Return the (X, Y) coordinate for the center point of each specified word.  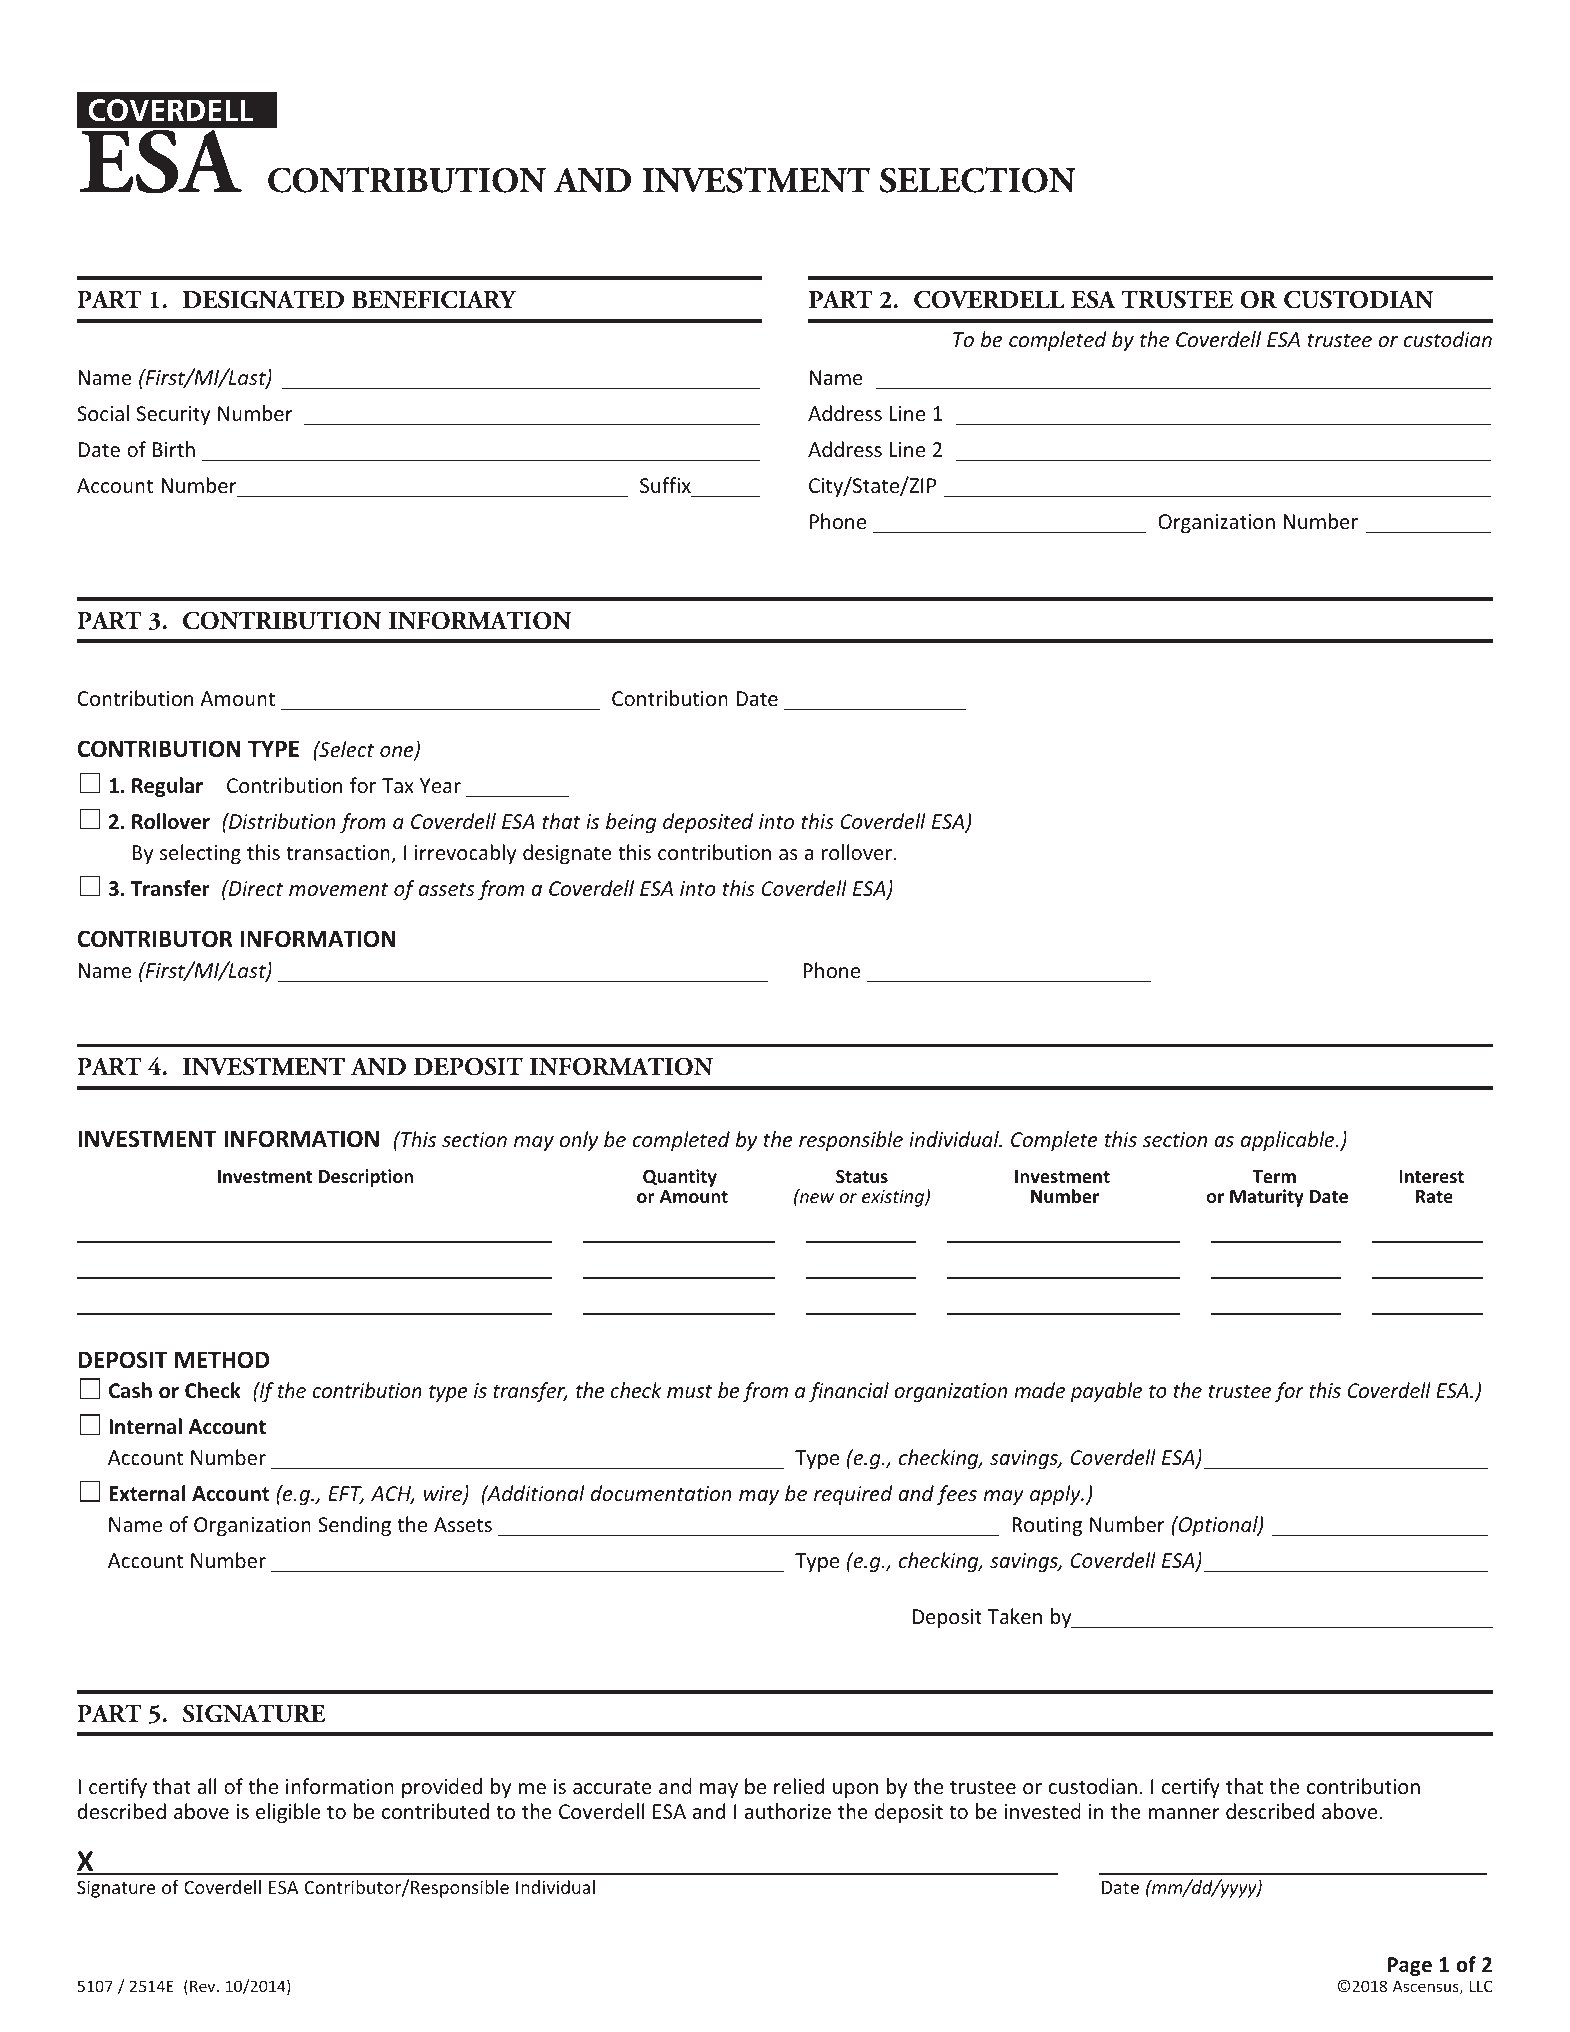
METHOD (222, 1360)
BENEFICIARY (434, 299)
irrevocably (465, 854)
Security (173, 415)
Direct (255, 888)
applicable (1289, 1141)
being (631, 823)
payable (1106, 1392)
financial (849, 1392)
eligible (288, 1813)
